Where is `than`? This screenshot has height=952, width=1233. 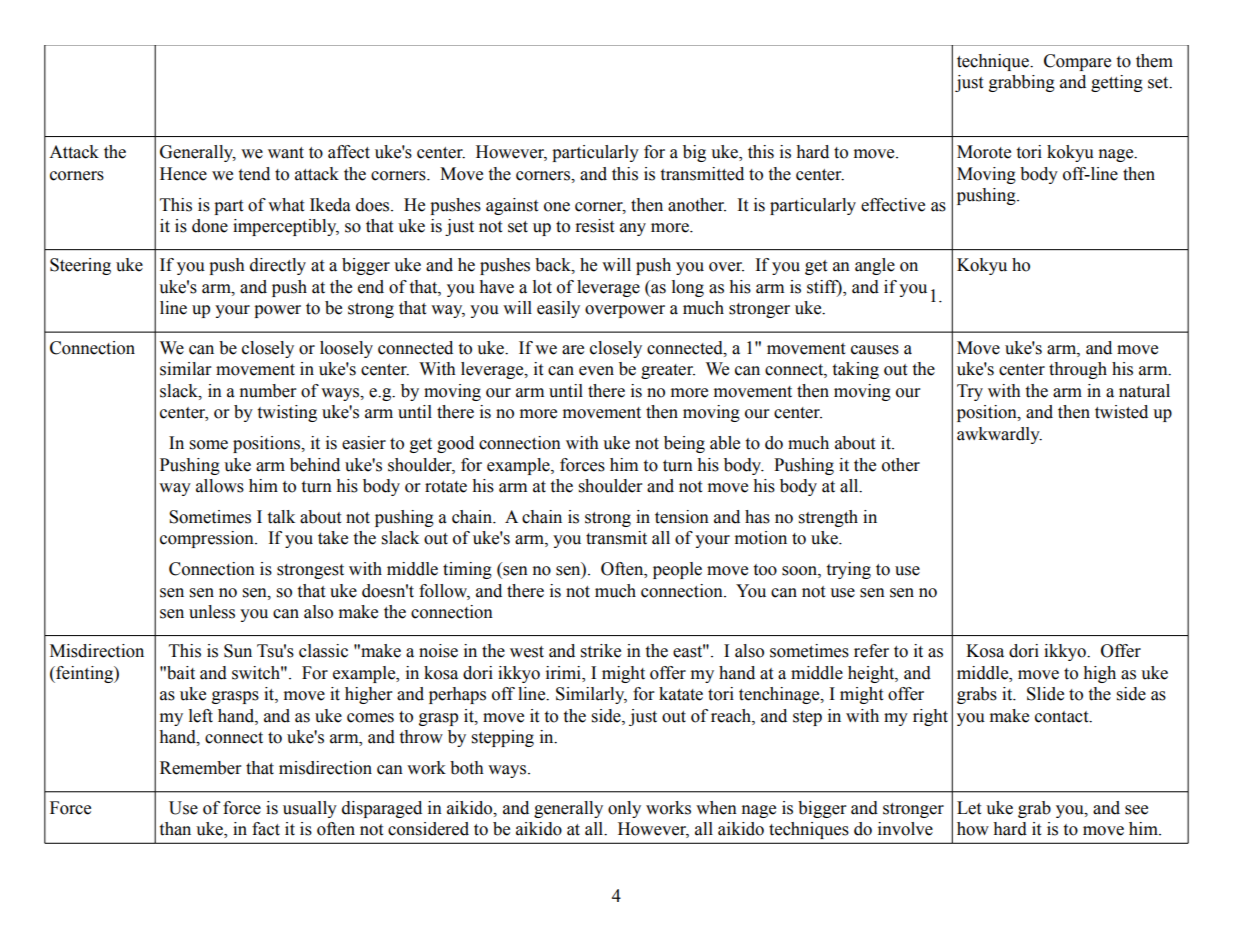
than is located at coordinates (175, 829).
